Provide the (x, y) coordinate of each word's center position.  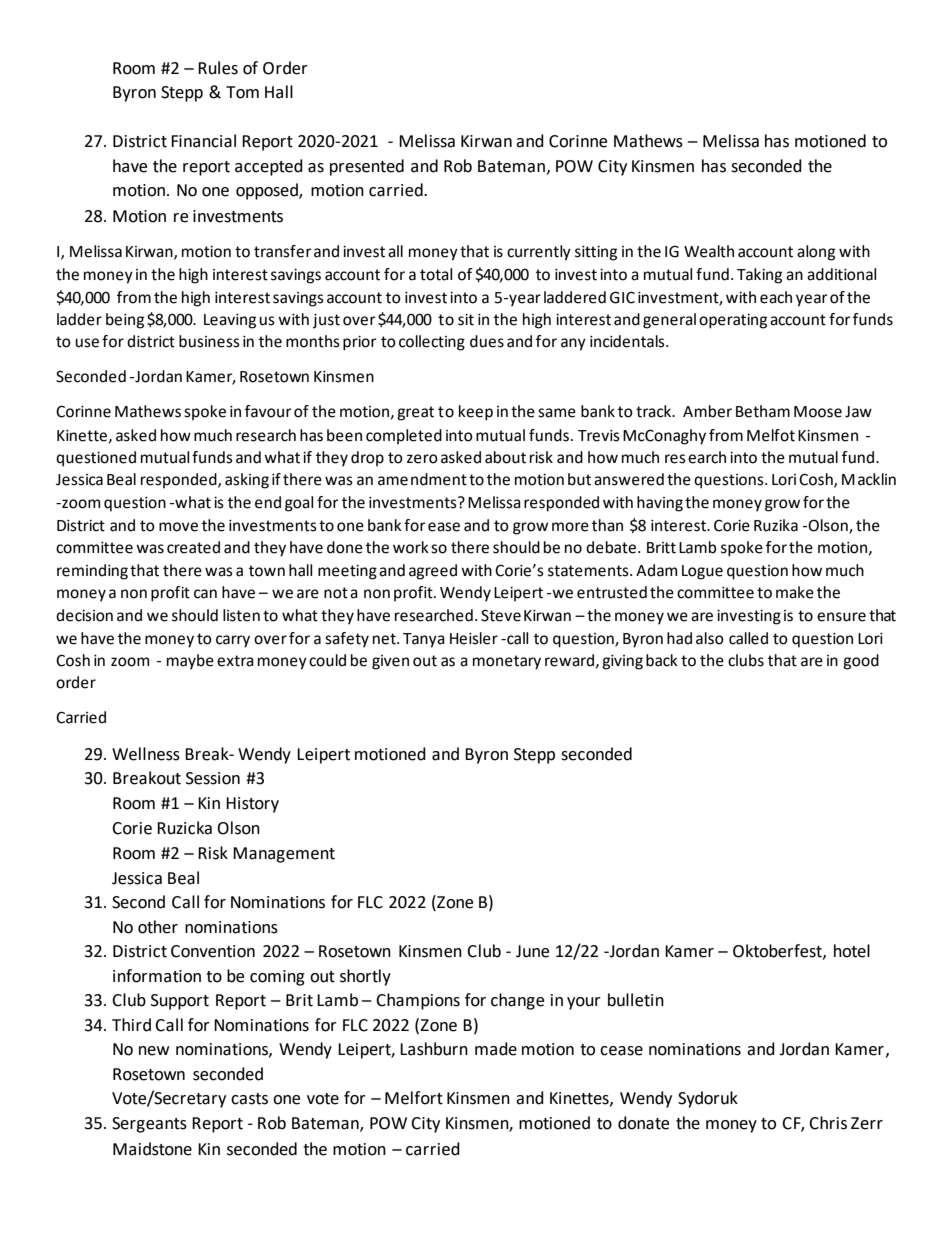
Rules (218, 68)
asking (247, 481)
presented (367, 167)
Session (213, 778)
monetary (507, 662)
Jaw (858, 412)
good (861, 662)
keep (476, 413)
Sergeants (149, 1125)
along (816, 253)
